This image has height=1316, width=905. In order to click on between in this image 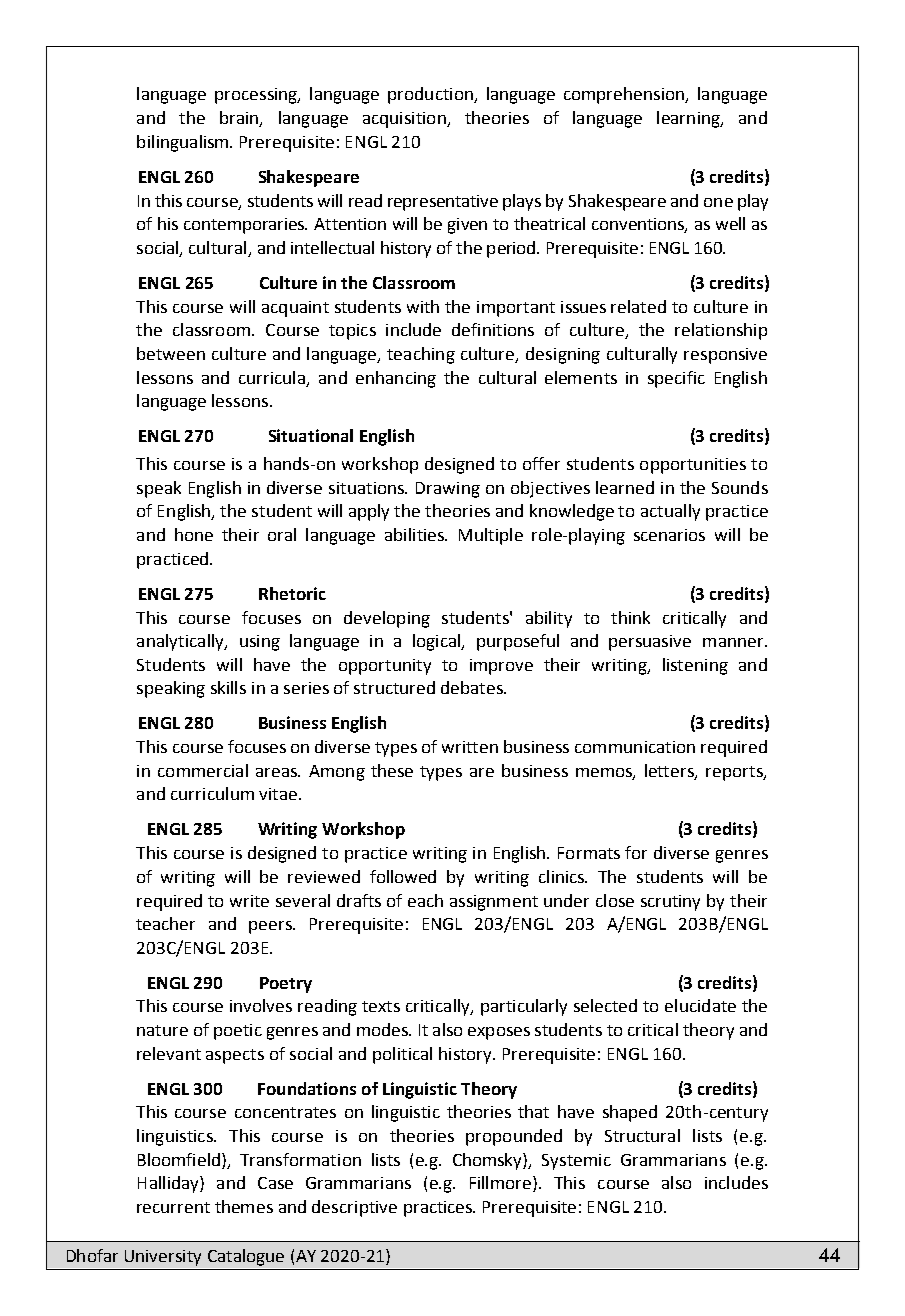, I will do `click(171, 353)`.
